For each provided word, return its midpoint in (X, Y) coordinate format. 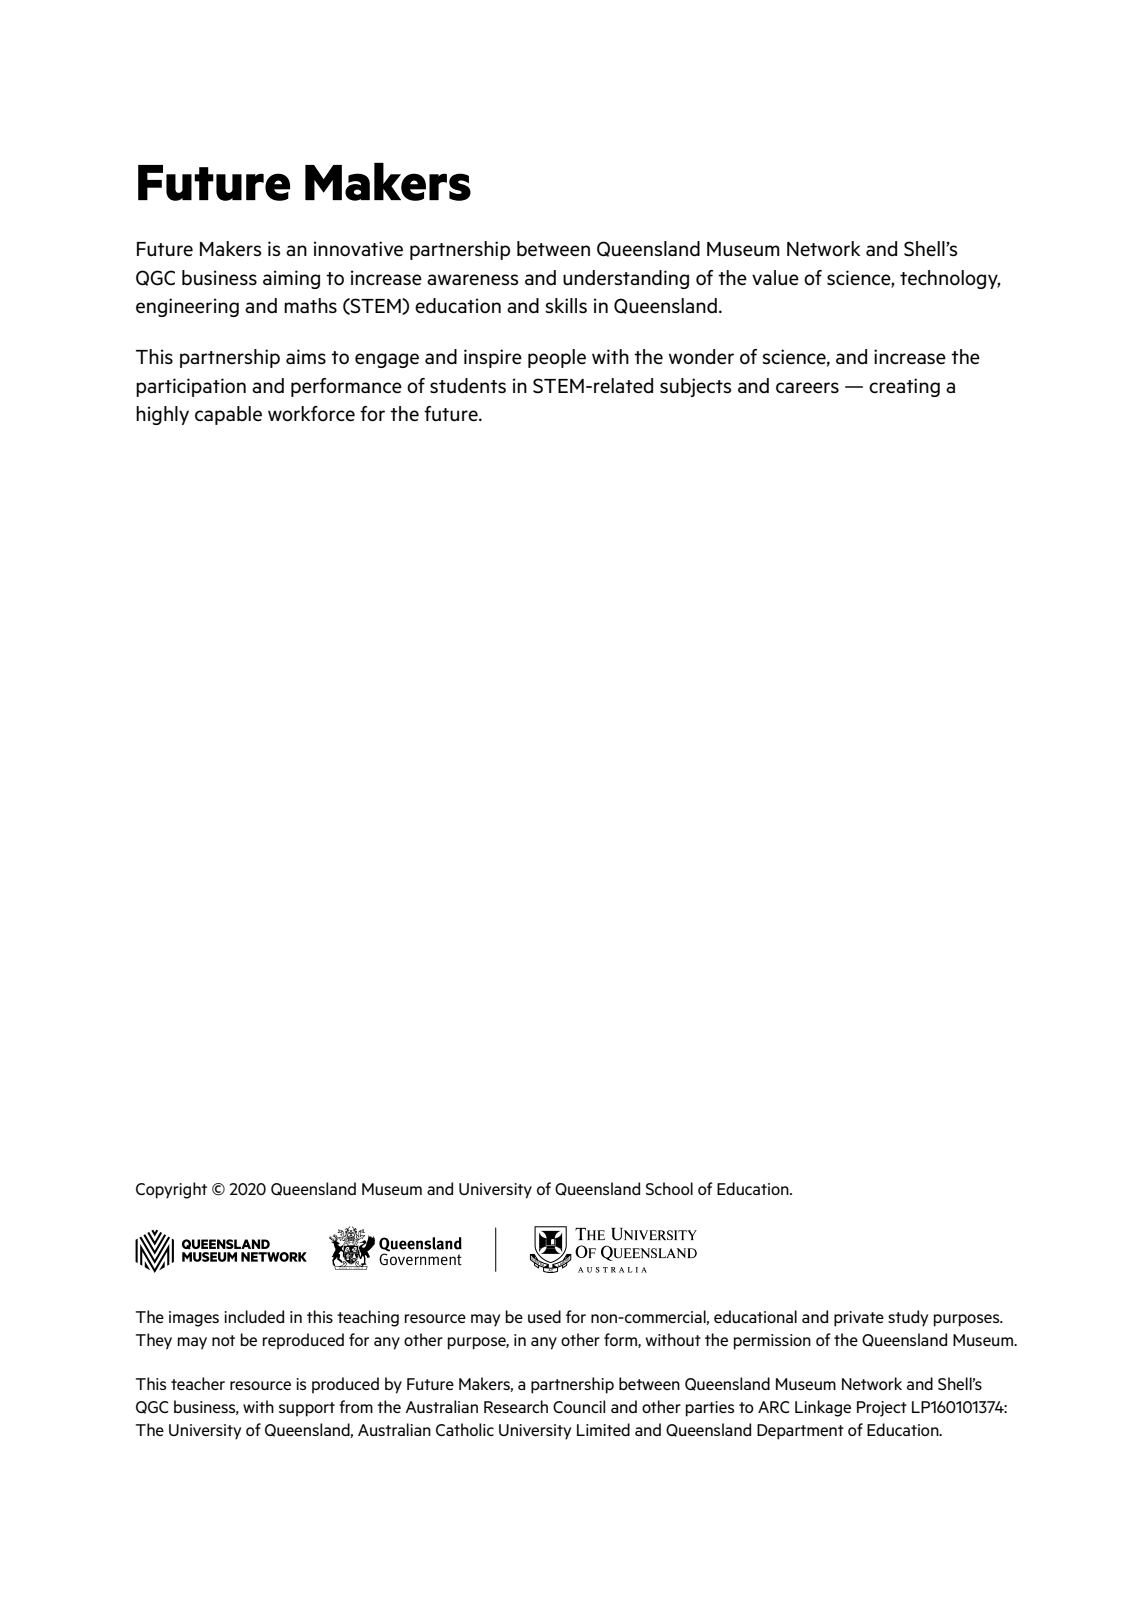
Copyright (171, 1190)
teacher (198, 1383)
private (859, 1319)
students (468, 385)
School (669, 1188)
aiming (291, 279)
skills (566, 305)
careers (807, 387)
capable (228, 415)
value (775, 277)
